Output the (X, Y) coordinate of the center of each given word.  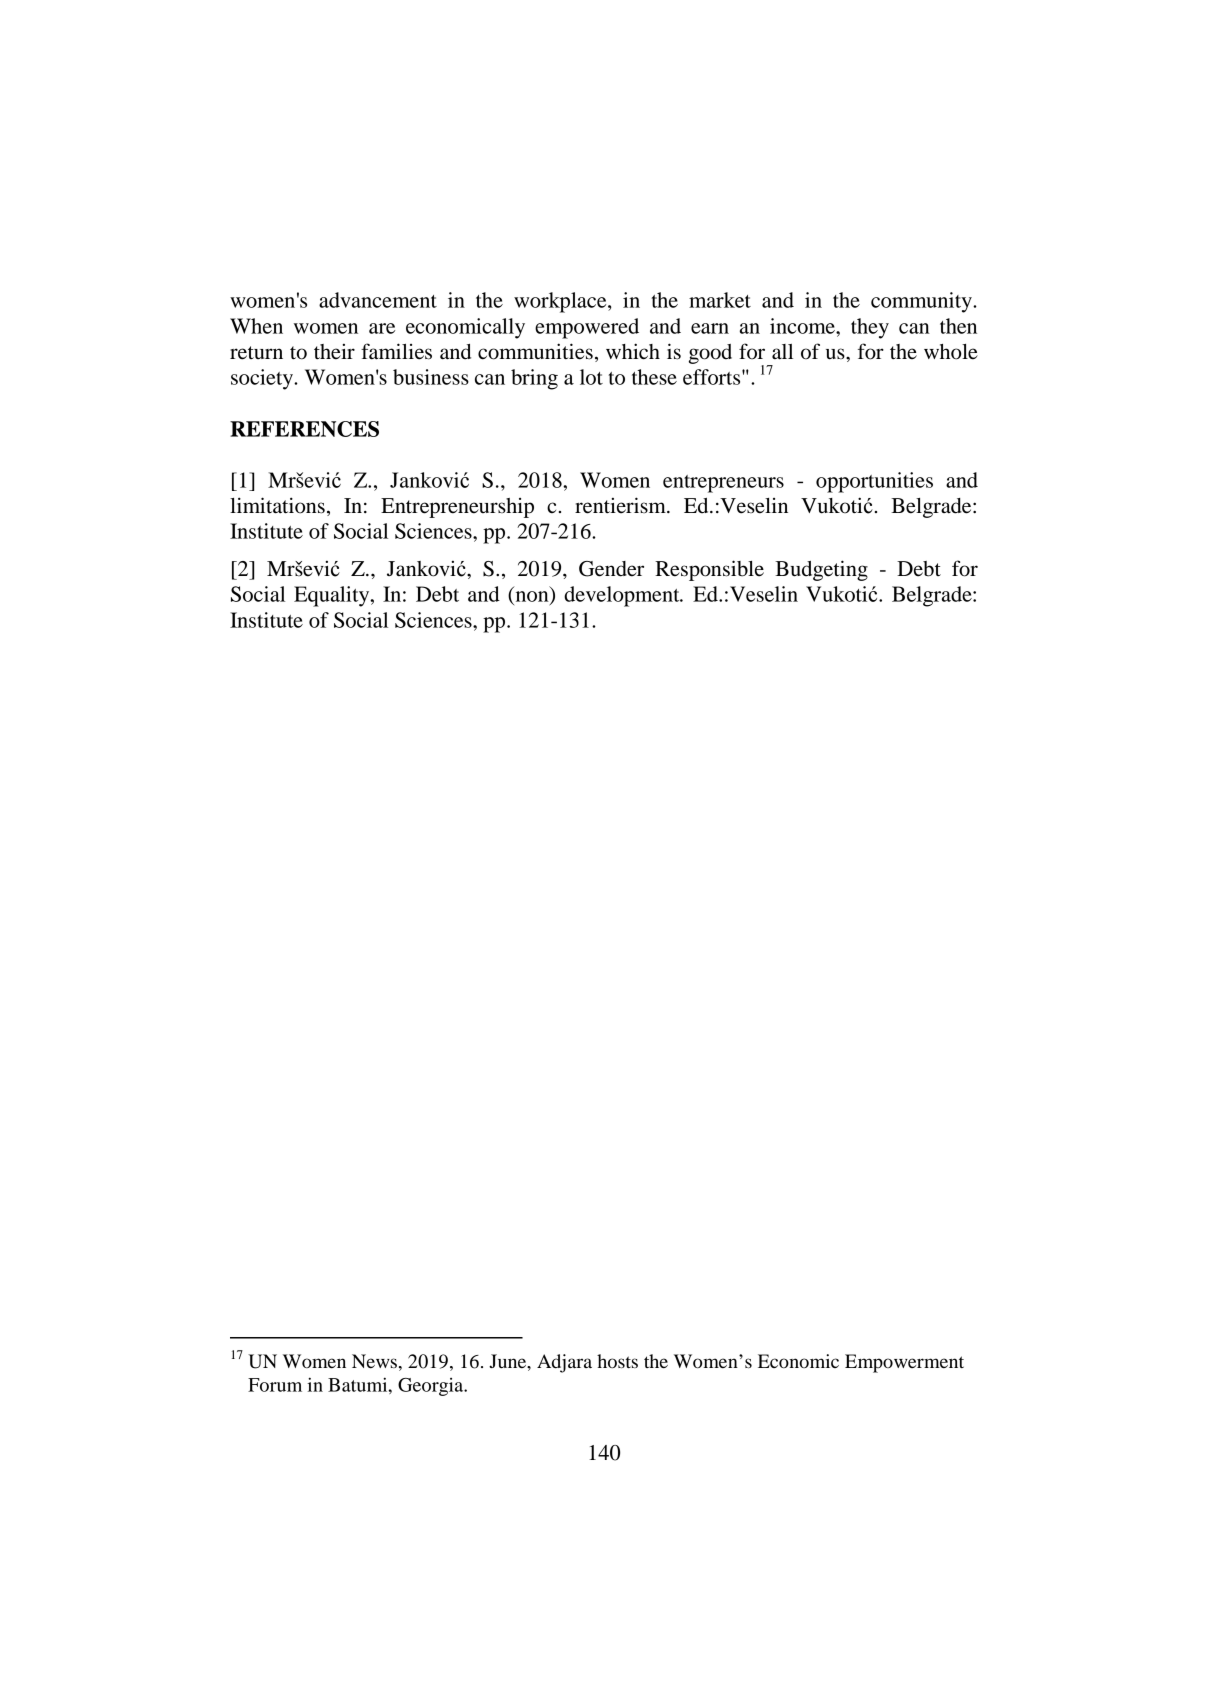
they (870, 328)
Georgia (432, 1387)
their (334, 352)
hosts (617, 1361)
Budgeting (821, 570)
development (623, 596)
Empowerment (904, 1363)
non (533, 597)
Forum (275, 1385)
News (374, 1361)
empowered (587, 328)
